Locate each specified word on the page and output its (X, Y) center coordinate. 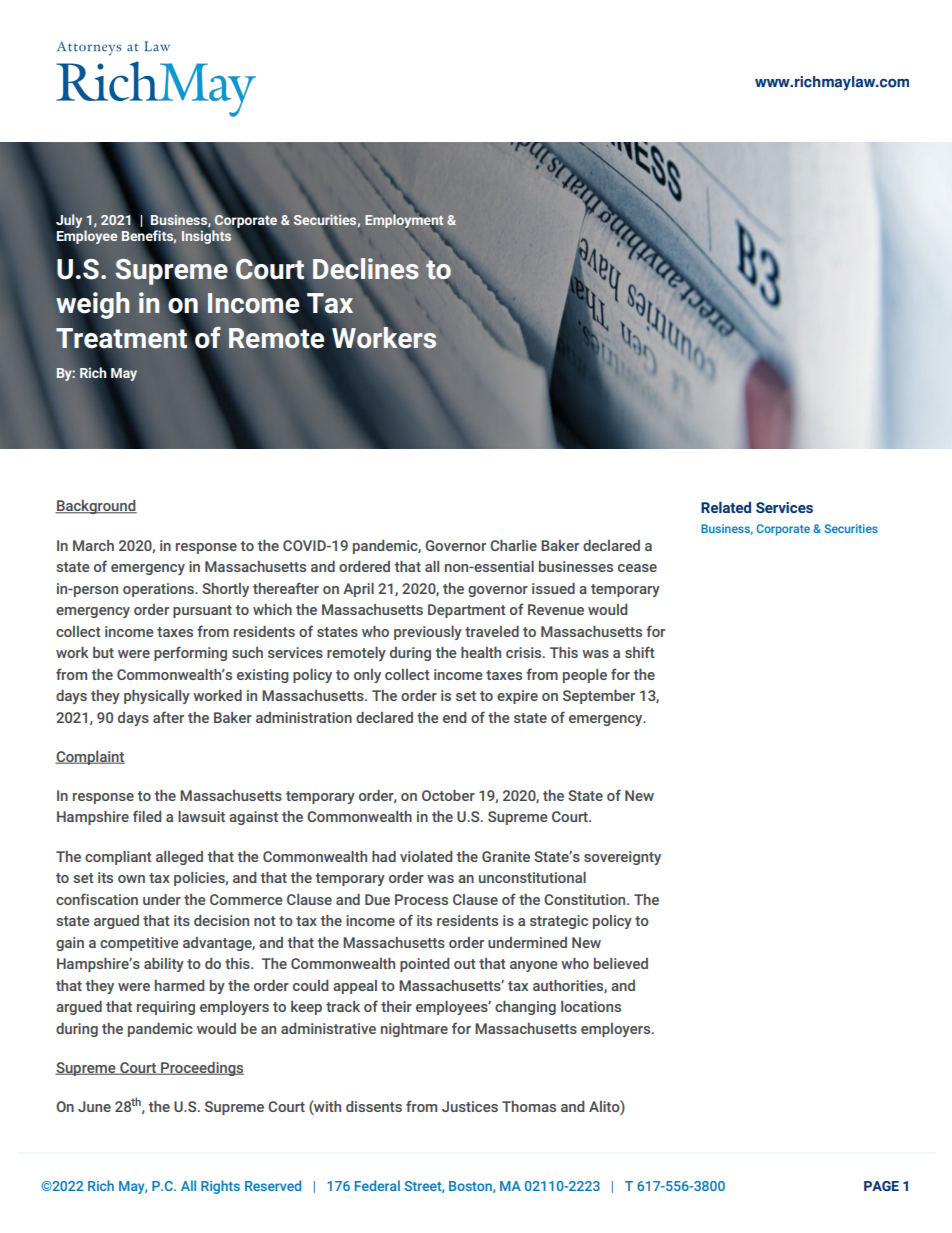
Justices (470, 1106)
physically (157, 697)
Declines (366, 268)
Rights (220, 1187)
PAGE (881, 1186)
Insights (206, 237)
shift (640, 652)
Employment (404, 221)
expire (517, 697)
